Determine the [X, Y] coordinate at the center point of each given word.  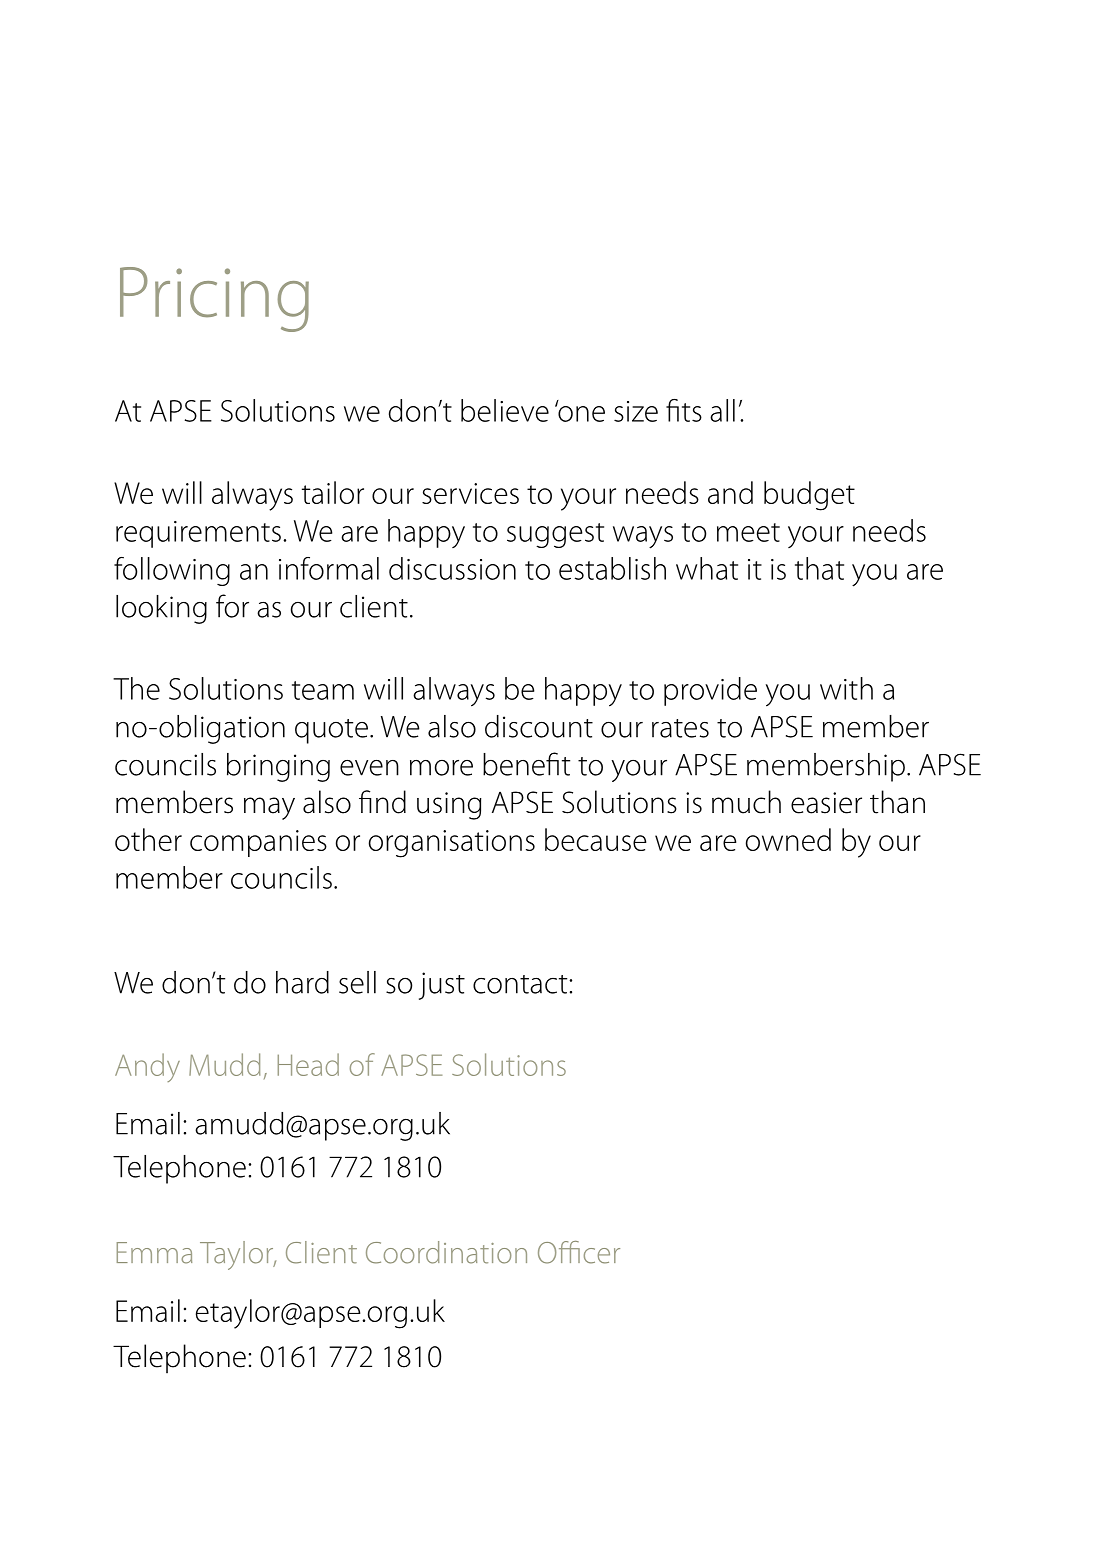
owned [788, 839]
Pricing [214, 299]
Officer [579, 1252]
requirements [198, 534]
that [819, 568]
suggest [555, 535]
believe [505, 410]
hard [302, 982]
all [722, 410]
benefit [526, 764]
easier [826, 803]
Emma [154, 1253]
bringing [278, 767]
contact [521, 984]
